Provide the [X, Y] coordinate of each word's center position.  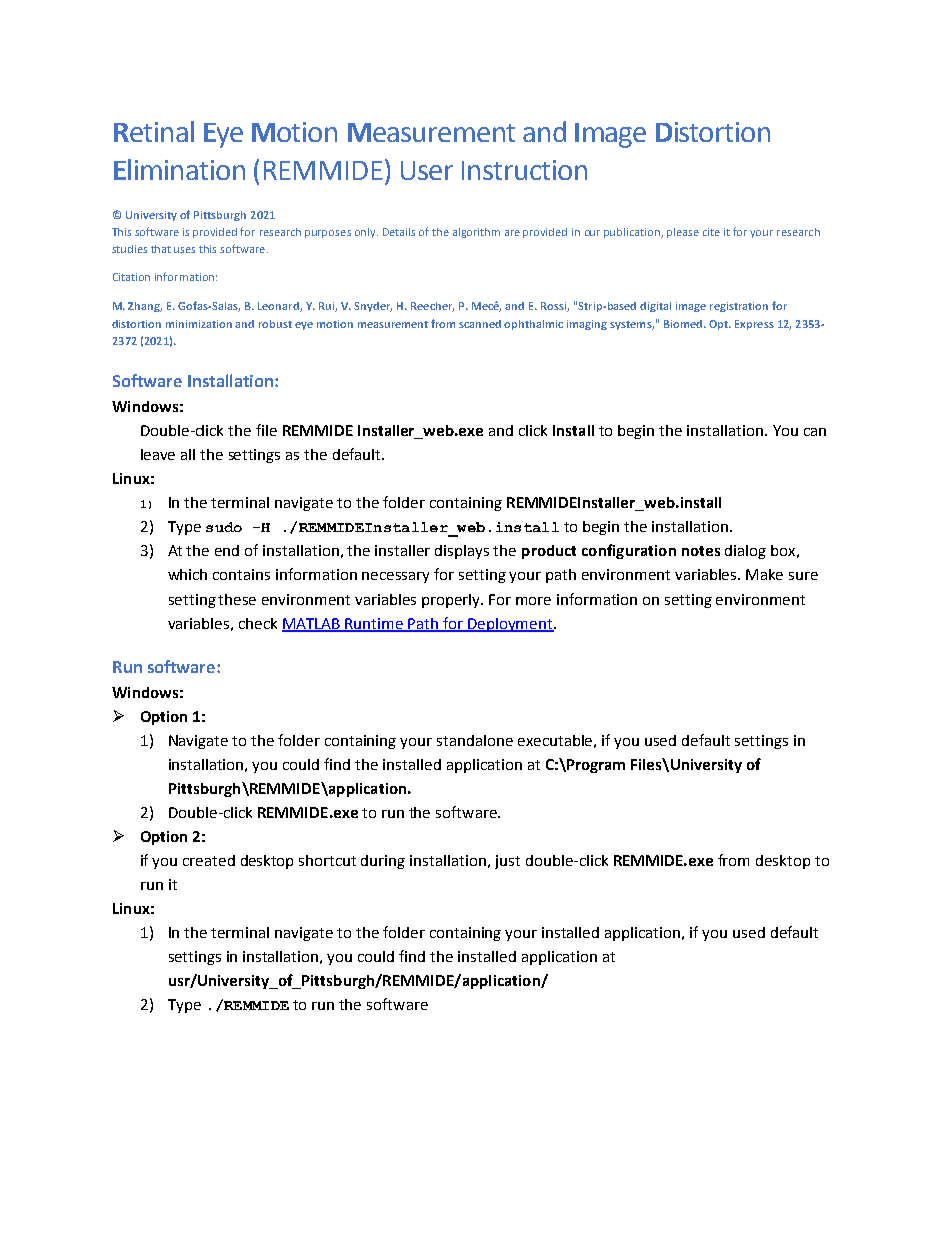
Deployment [511, 625]
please [683, 233]
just [507, 862]
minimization [199, 324]
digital [655, 307]
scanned [480, 324]
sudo [224, 527]
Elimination [179, 169]
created [209, 860]
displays [462, 552]
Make [764, 574]
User [427, 170]
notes [701, 551]
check [258, 623]
